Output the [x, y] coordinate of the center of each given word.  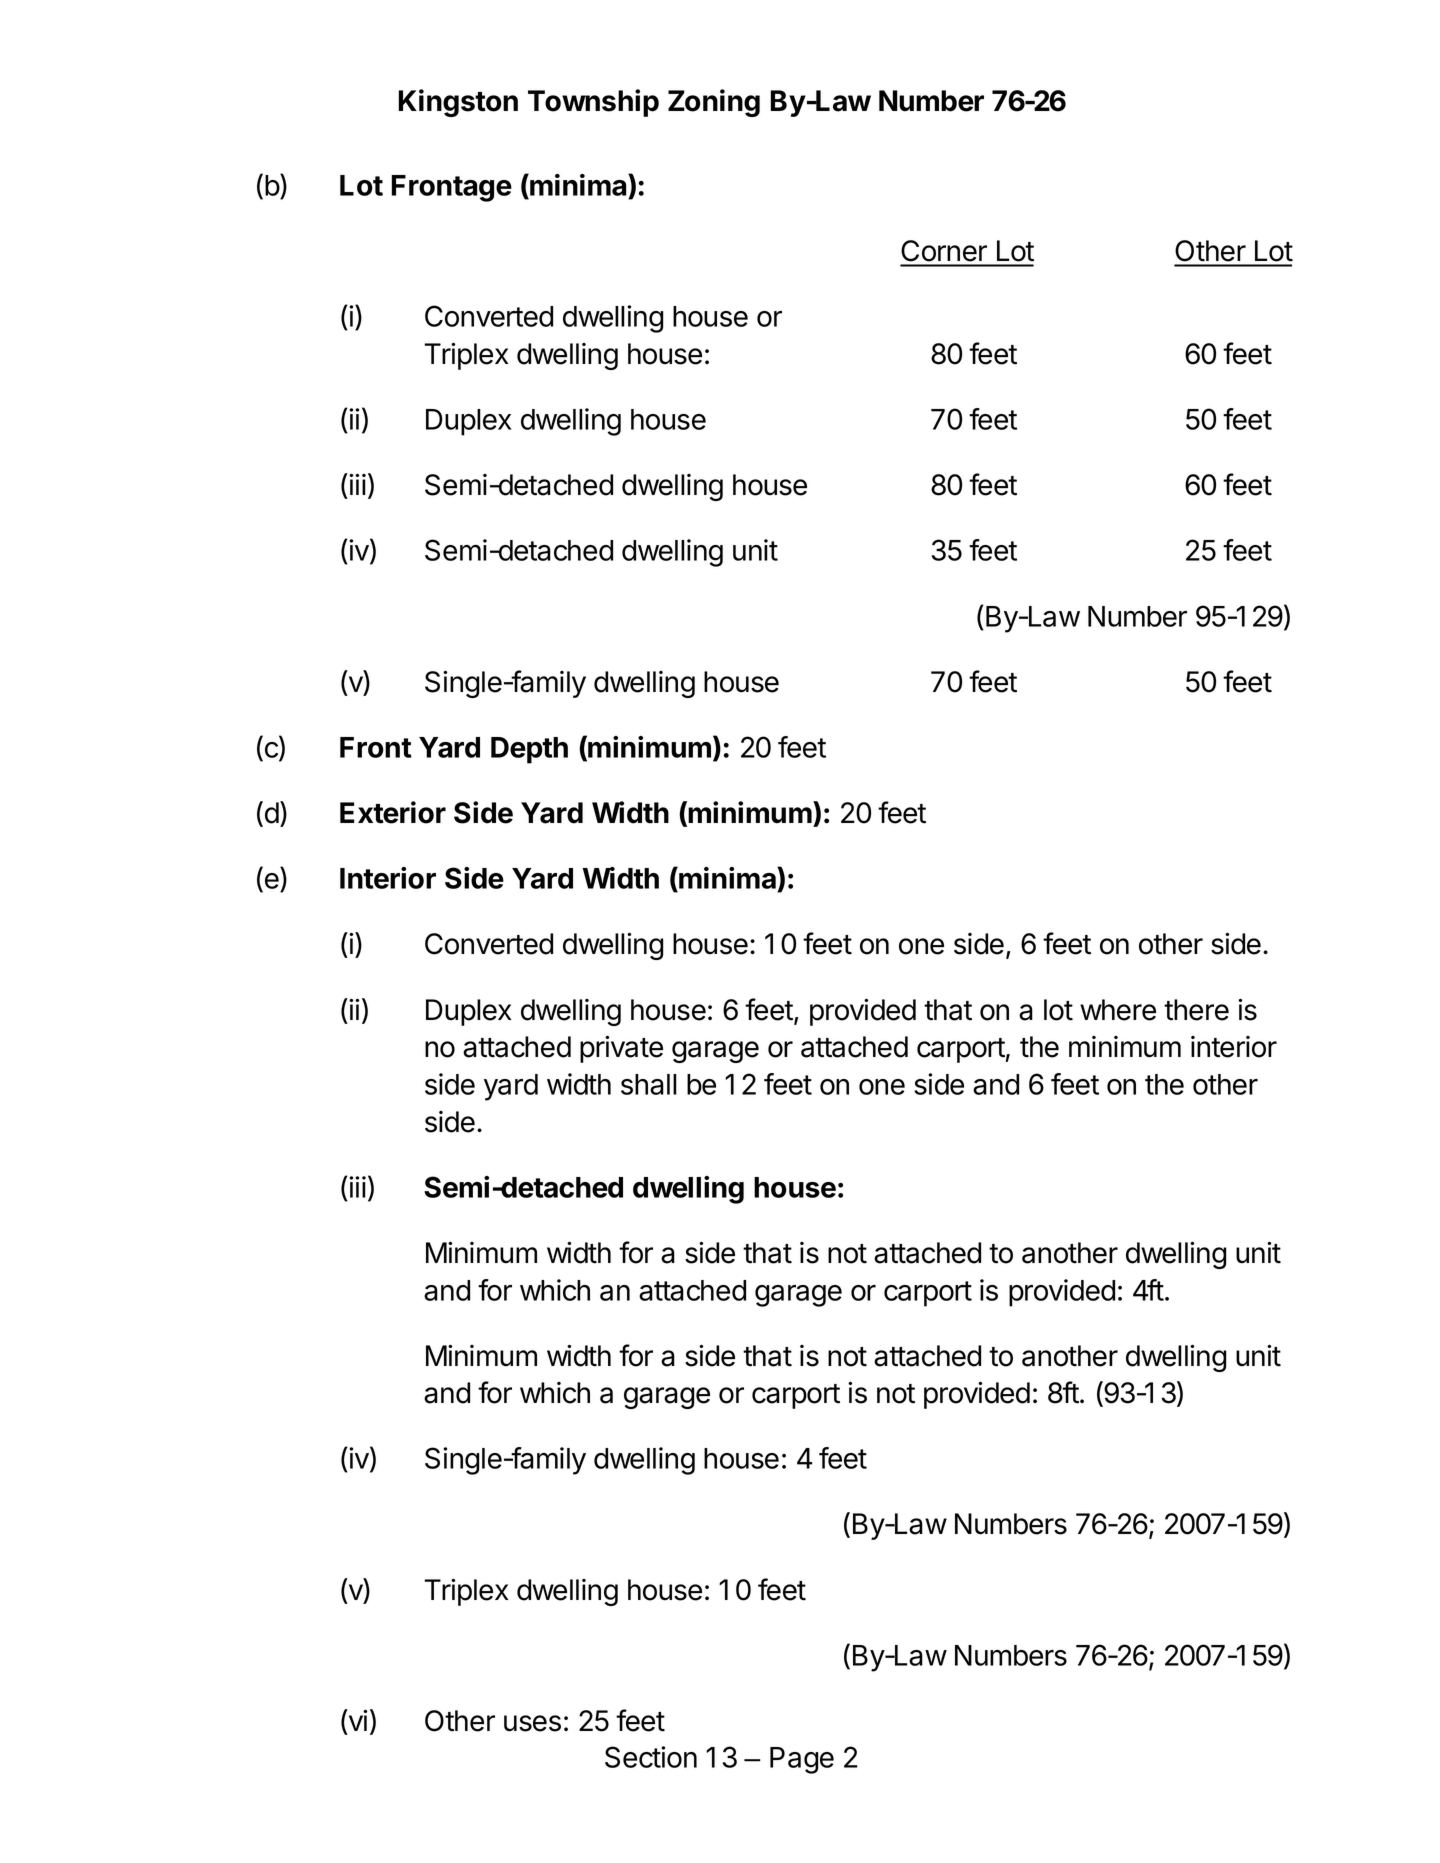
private [621, 1049]
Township [593, 103]
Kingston [458, 103]
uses [532, 1723]
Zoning [714, 103]
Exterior [393, 812]
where [1118, 1010]
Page [802, 1760]
